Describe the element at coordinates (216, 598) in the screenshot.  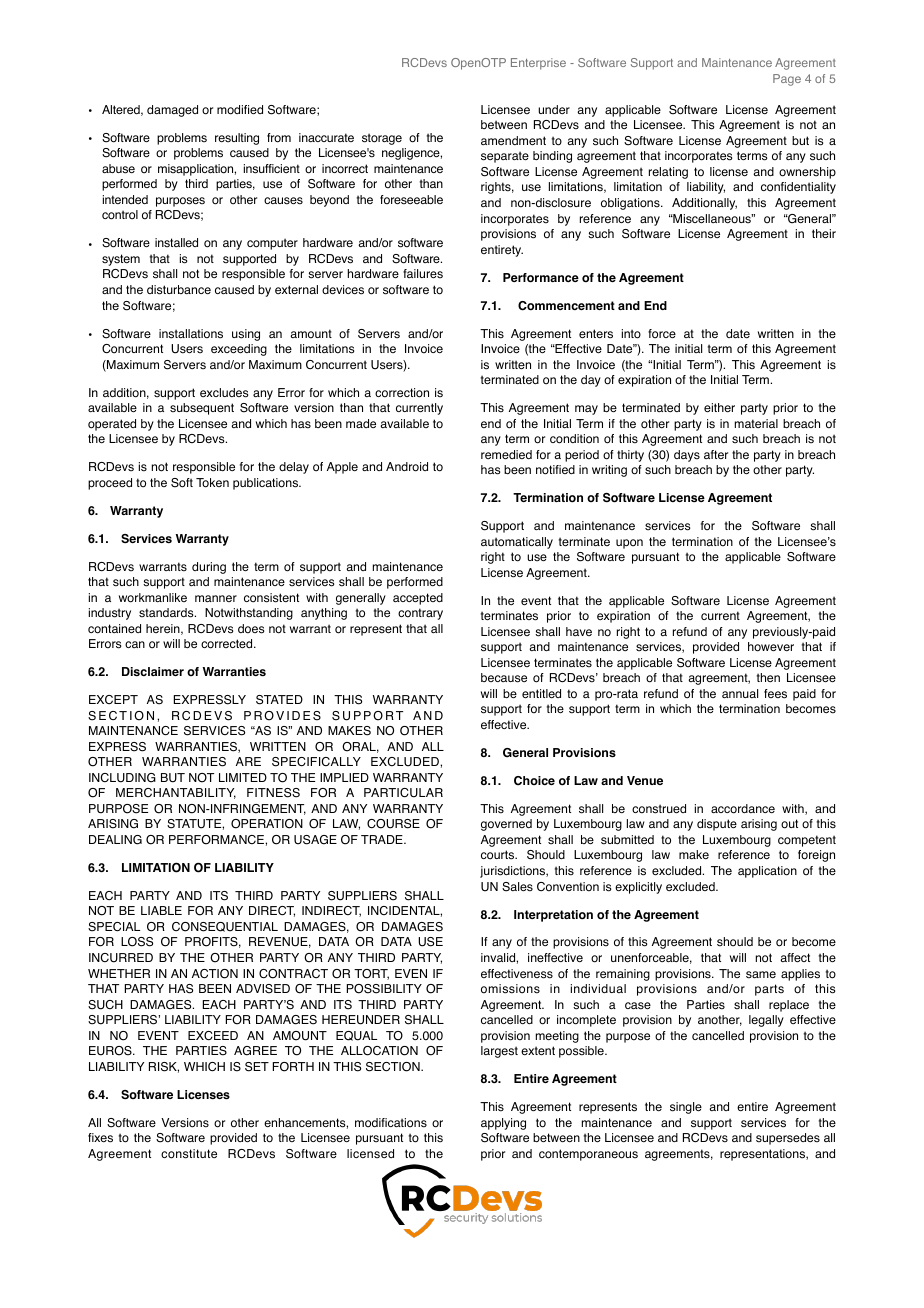
I see `manner` at that location.
